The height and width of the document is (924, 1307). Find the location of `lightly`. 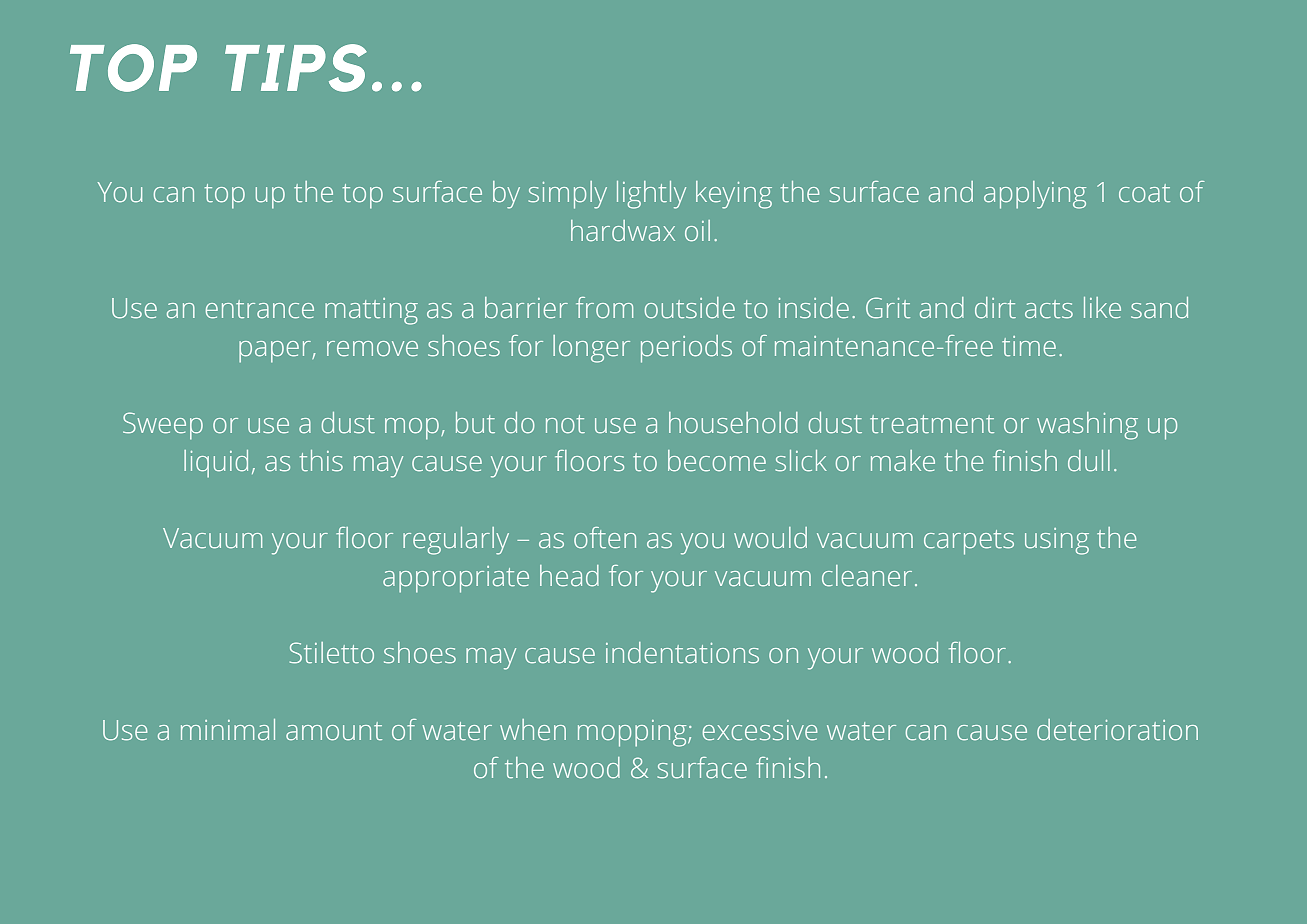

lightly is located at coordinates (651, 195).
